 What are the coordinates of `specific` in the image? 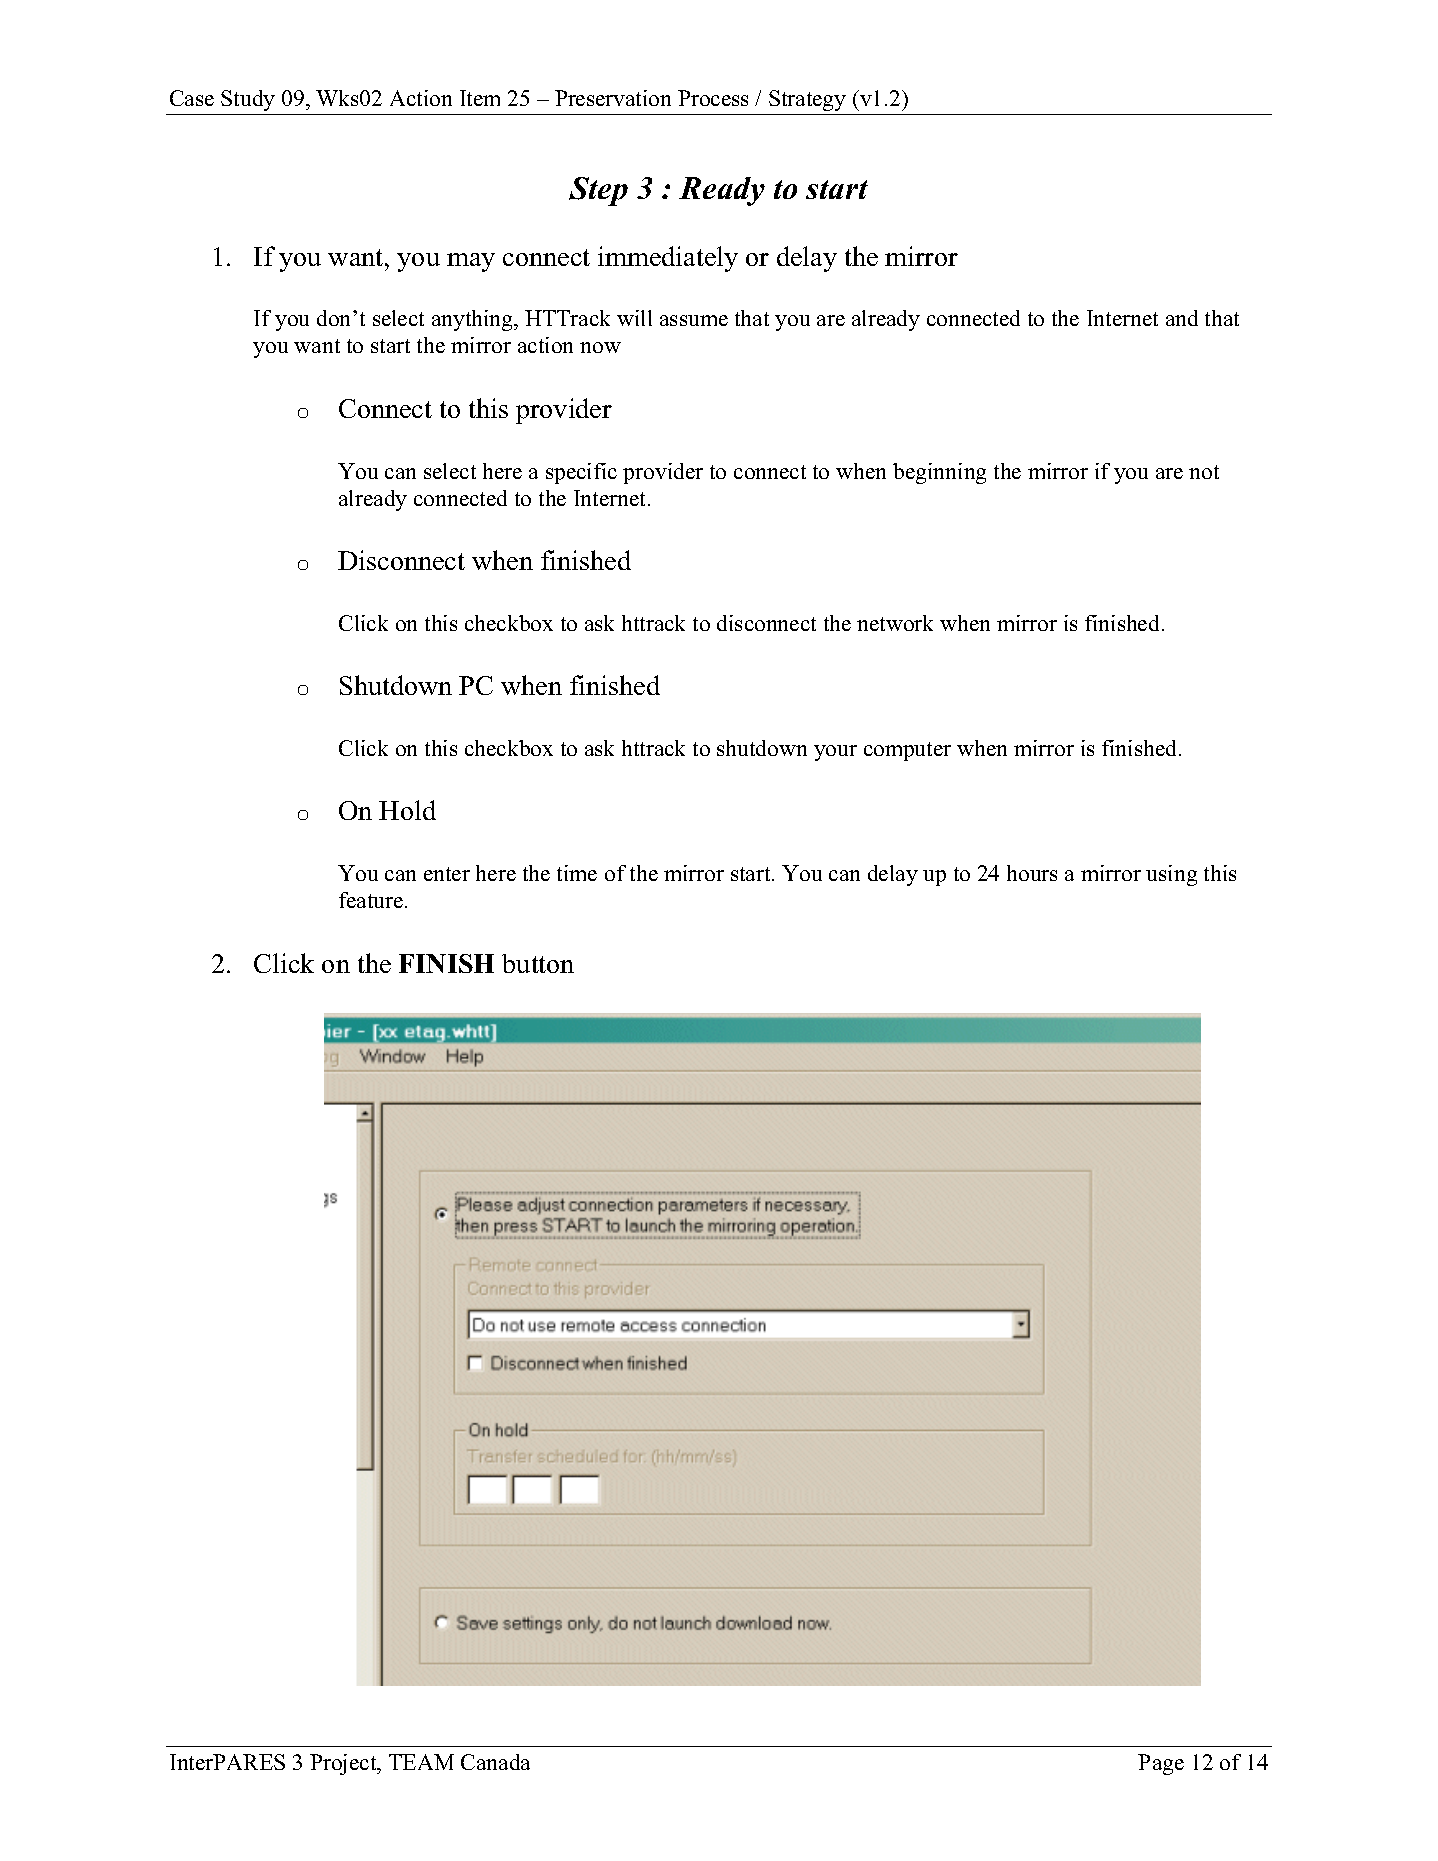 It's located at (581, 473).
